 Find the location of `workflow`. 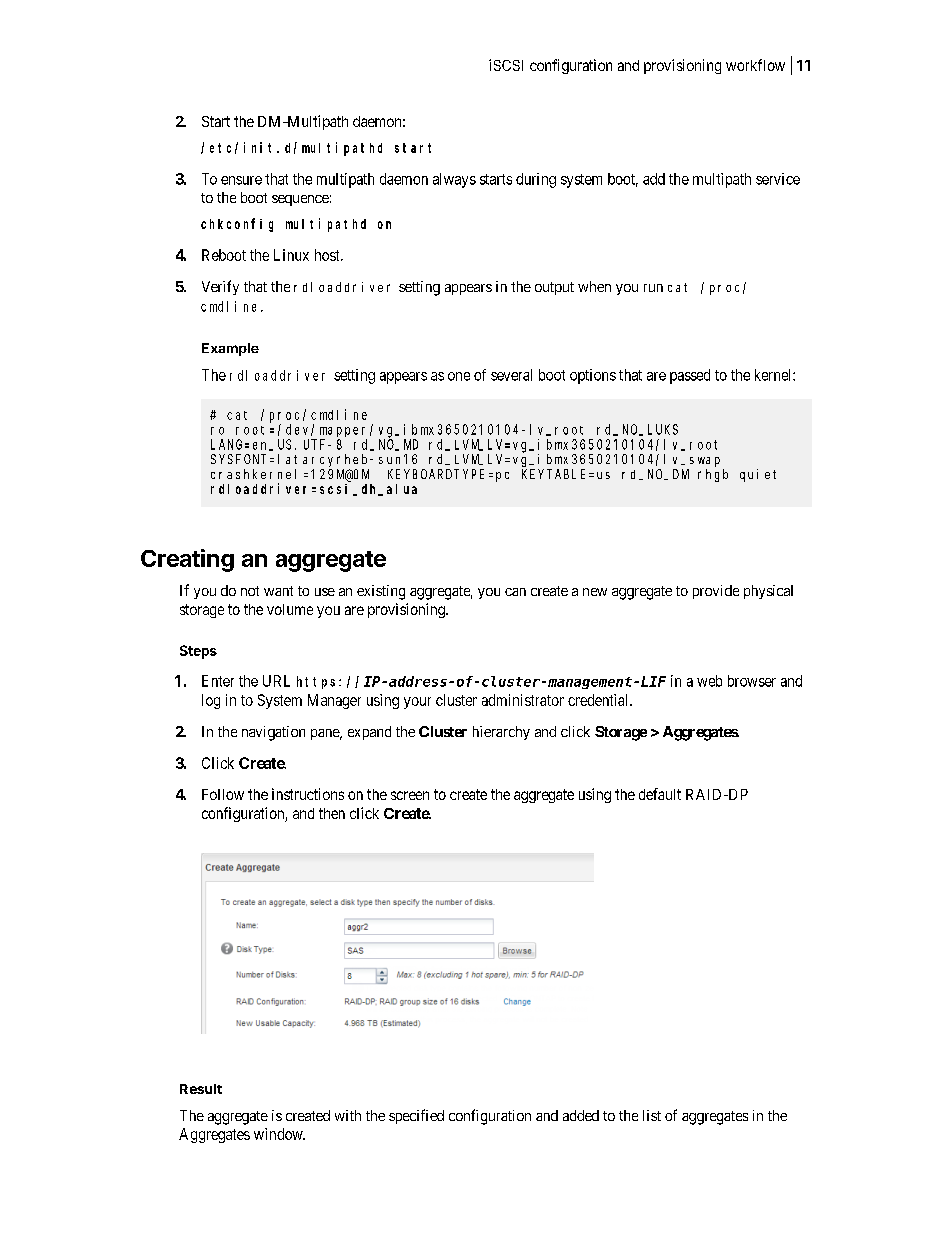

workflow is located at coordinates (755, 65).
